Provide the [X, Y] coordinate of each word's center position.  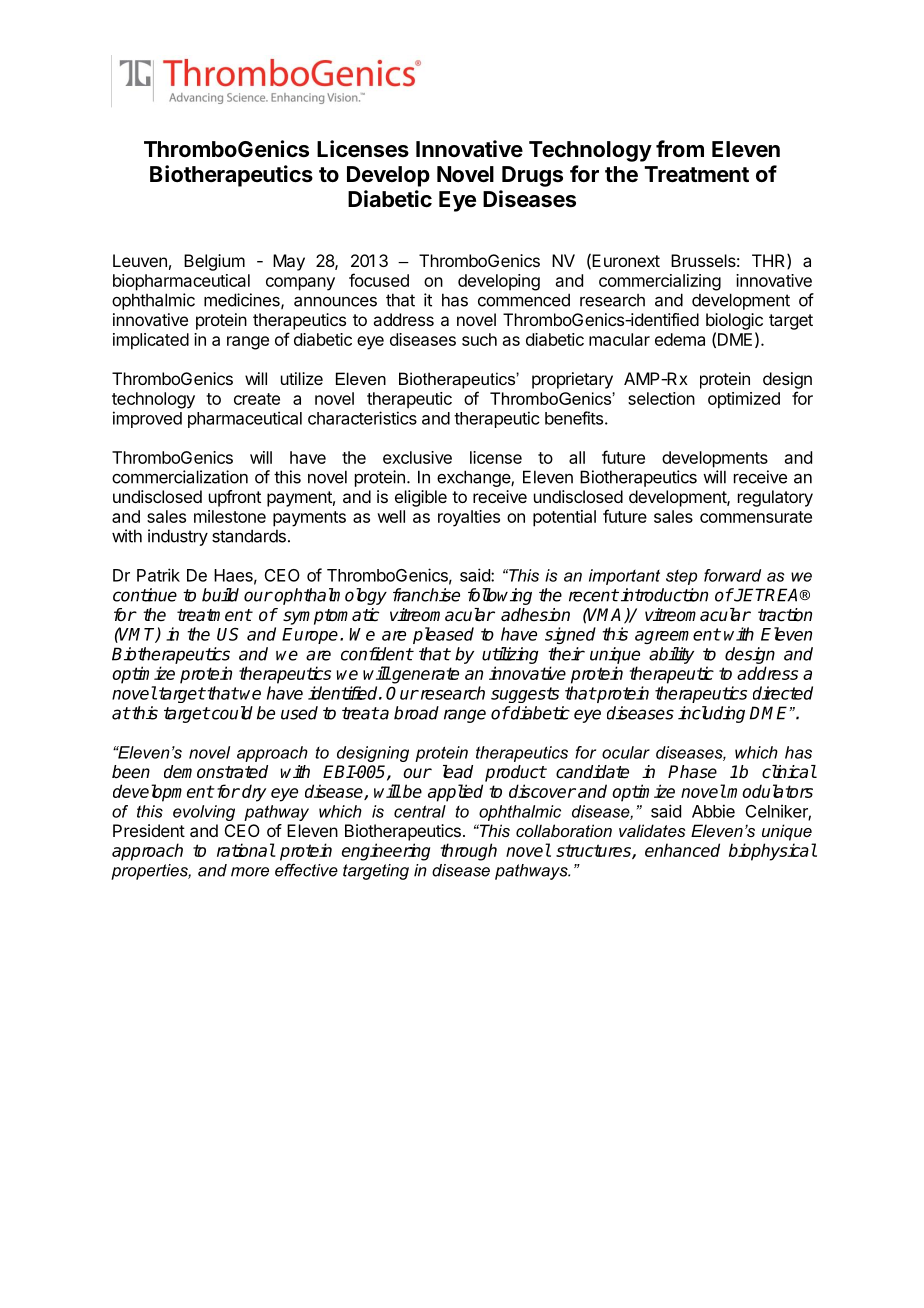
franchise [426, 595]
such [479, 339]
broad [416, 713]
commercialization [180, 477]
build [220, 595]
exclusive [417, 457]
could [231, 713]
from [680, 148]
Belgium [214, 262]
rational [246, 850]
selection [661, 398]
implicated [151, 341]
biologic [734, 321]
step [681, 577]
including [711, 714]
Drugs [532, 176]
